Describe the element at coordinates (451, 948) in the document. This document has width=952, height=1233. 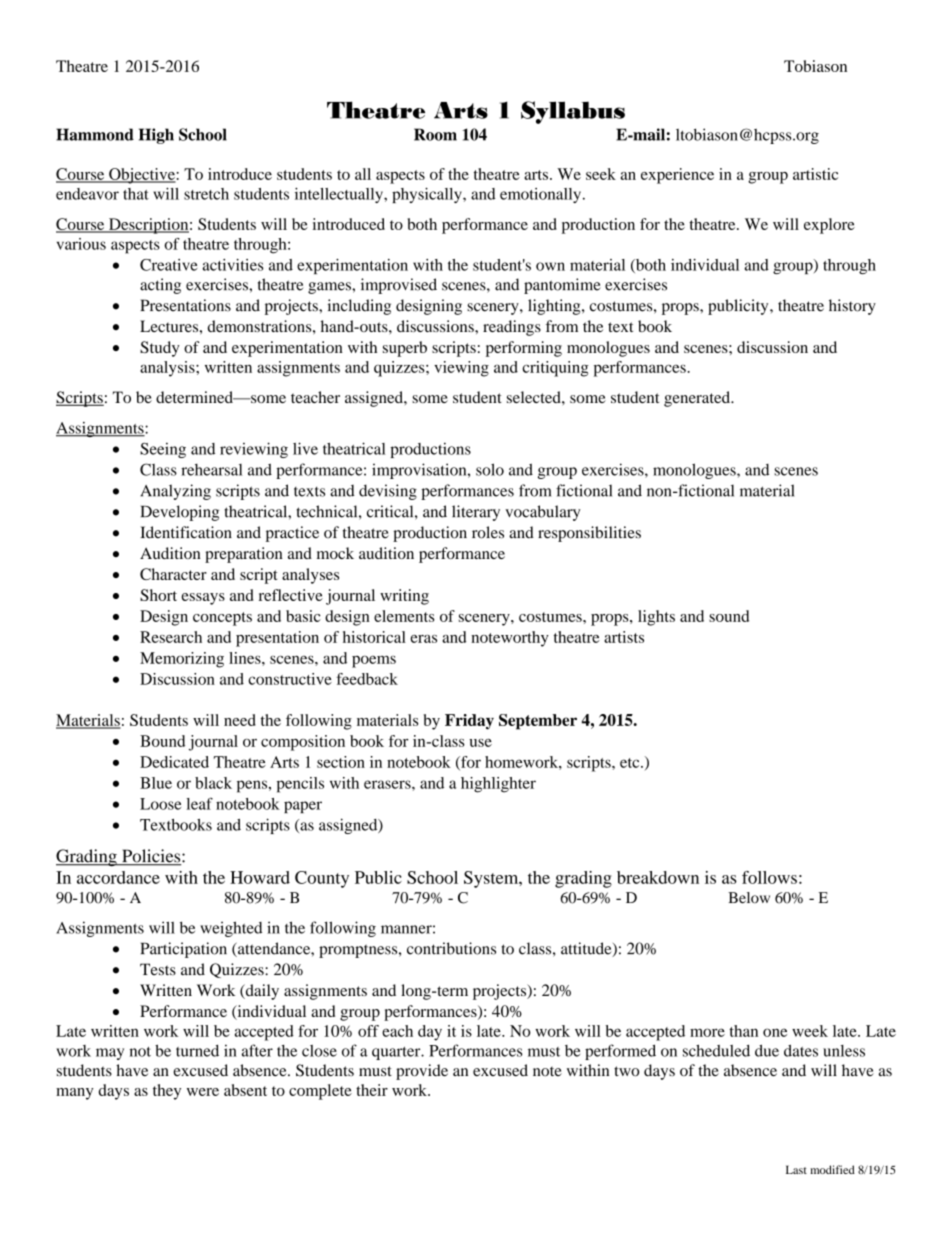
I see `contributions` at that location.
